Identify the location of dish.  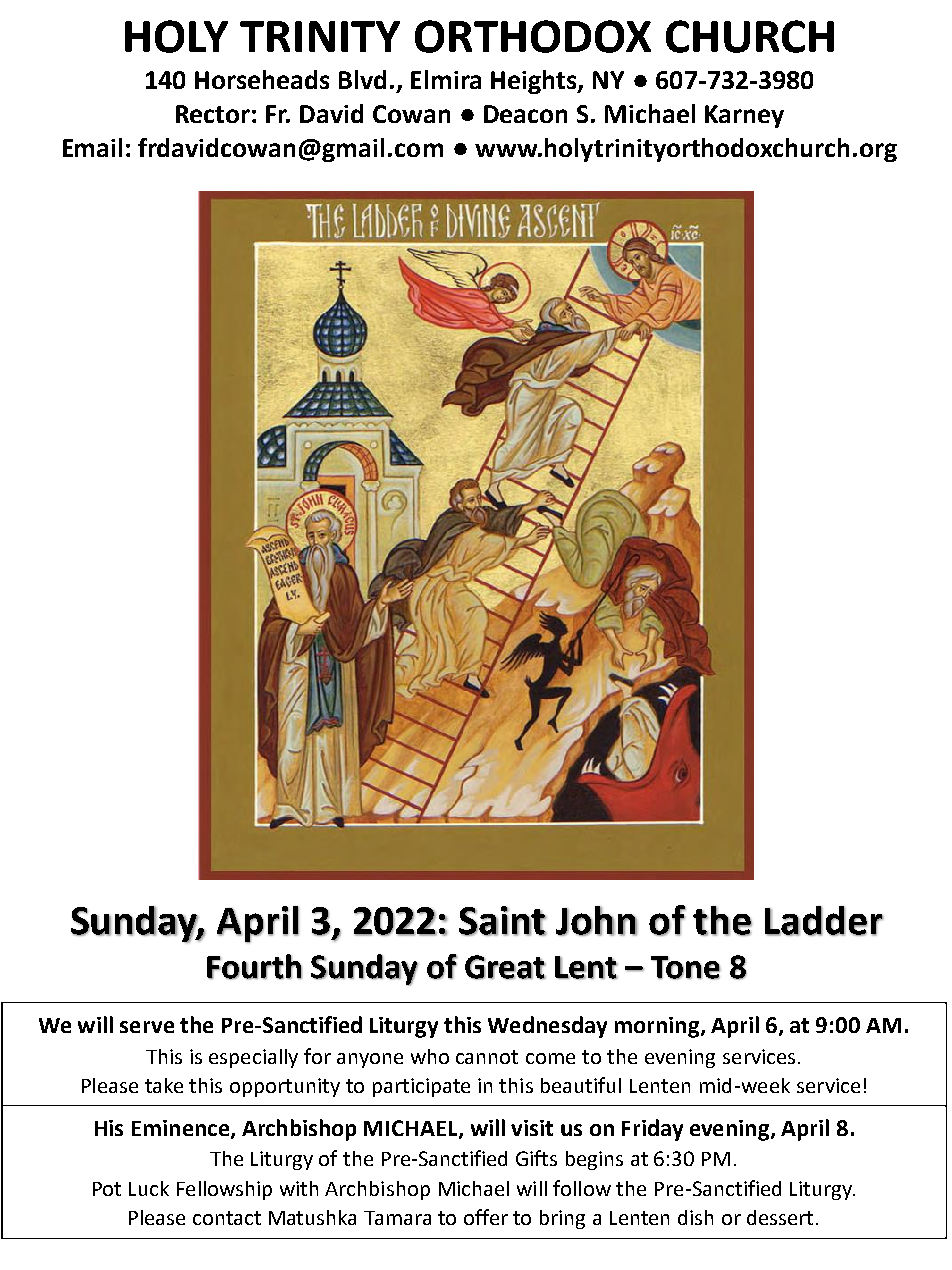
(695, 1217).
